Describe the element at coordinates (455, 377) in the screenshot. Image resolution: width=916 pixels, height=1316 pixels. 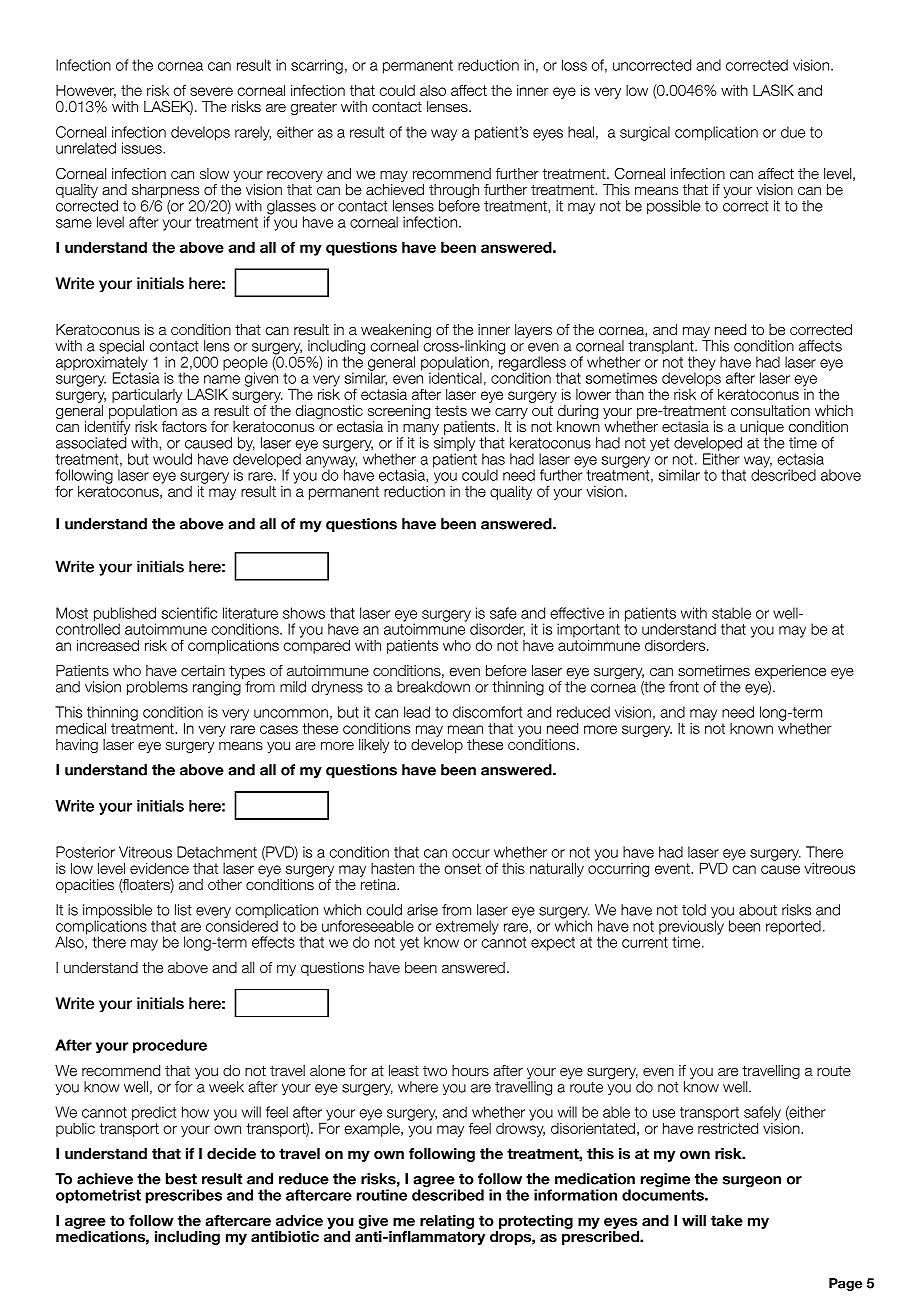
I see `identical` at that location.
